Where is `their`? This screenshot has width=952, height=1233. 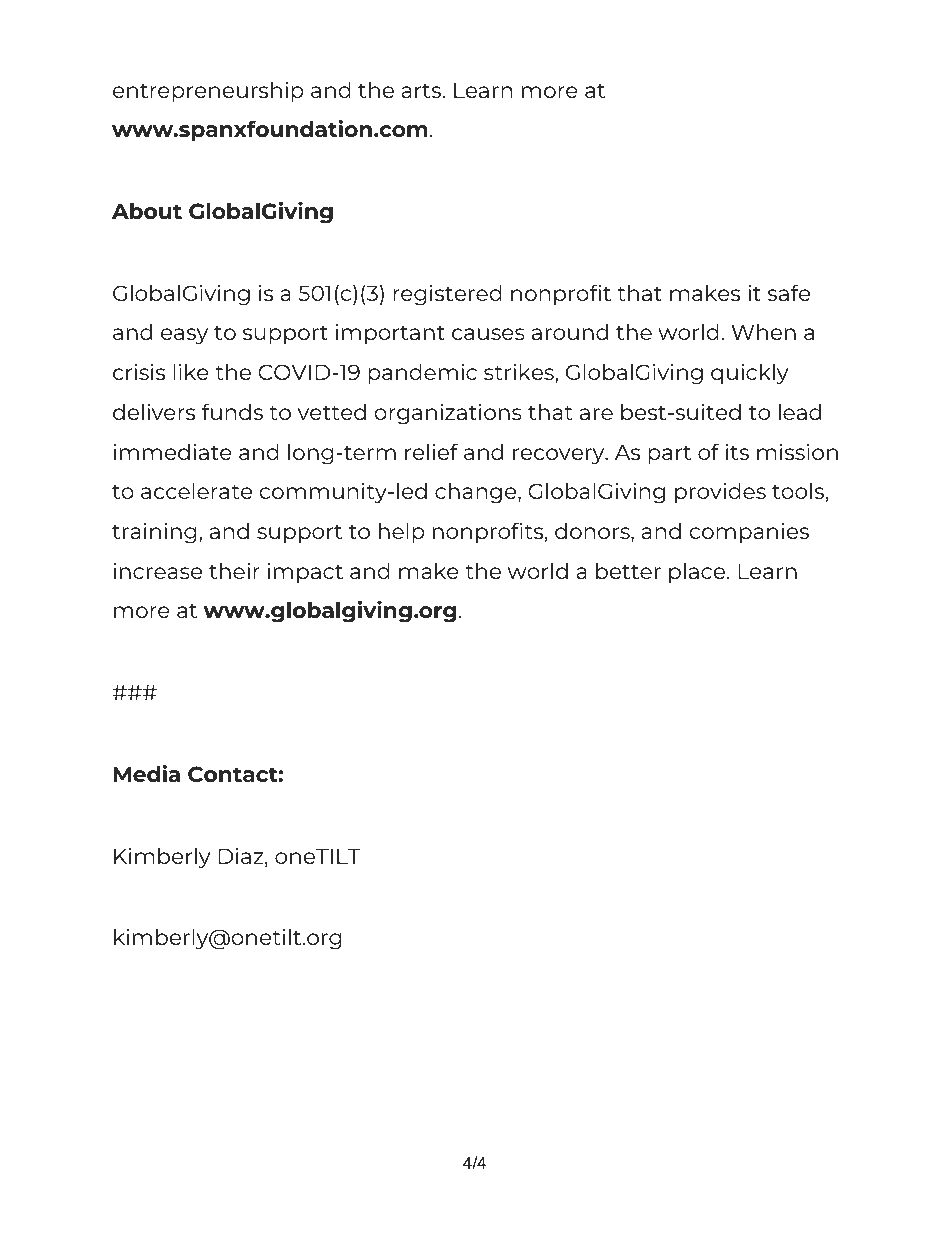
their is located at coordinates (234, 571).
